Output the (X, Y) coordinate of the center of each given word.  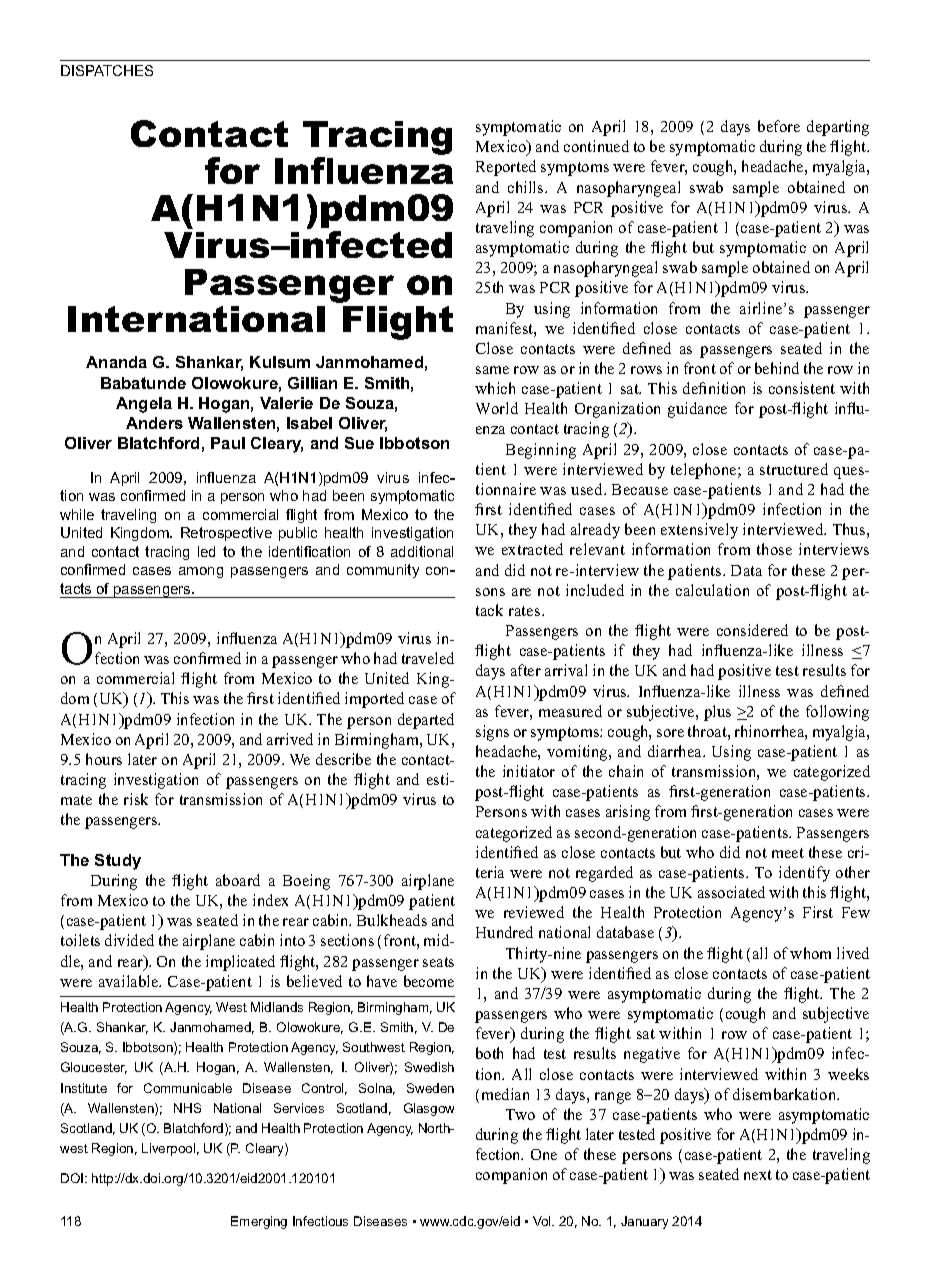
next (758, 1175)
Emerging (259, 1222)
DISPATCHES (107, 70)
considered (752, 630)
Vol (543, 1221)
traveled (428, 658)
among (201, 572)
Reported (506, 168)
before (779, 126)
